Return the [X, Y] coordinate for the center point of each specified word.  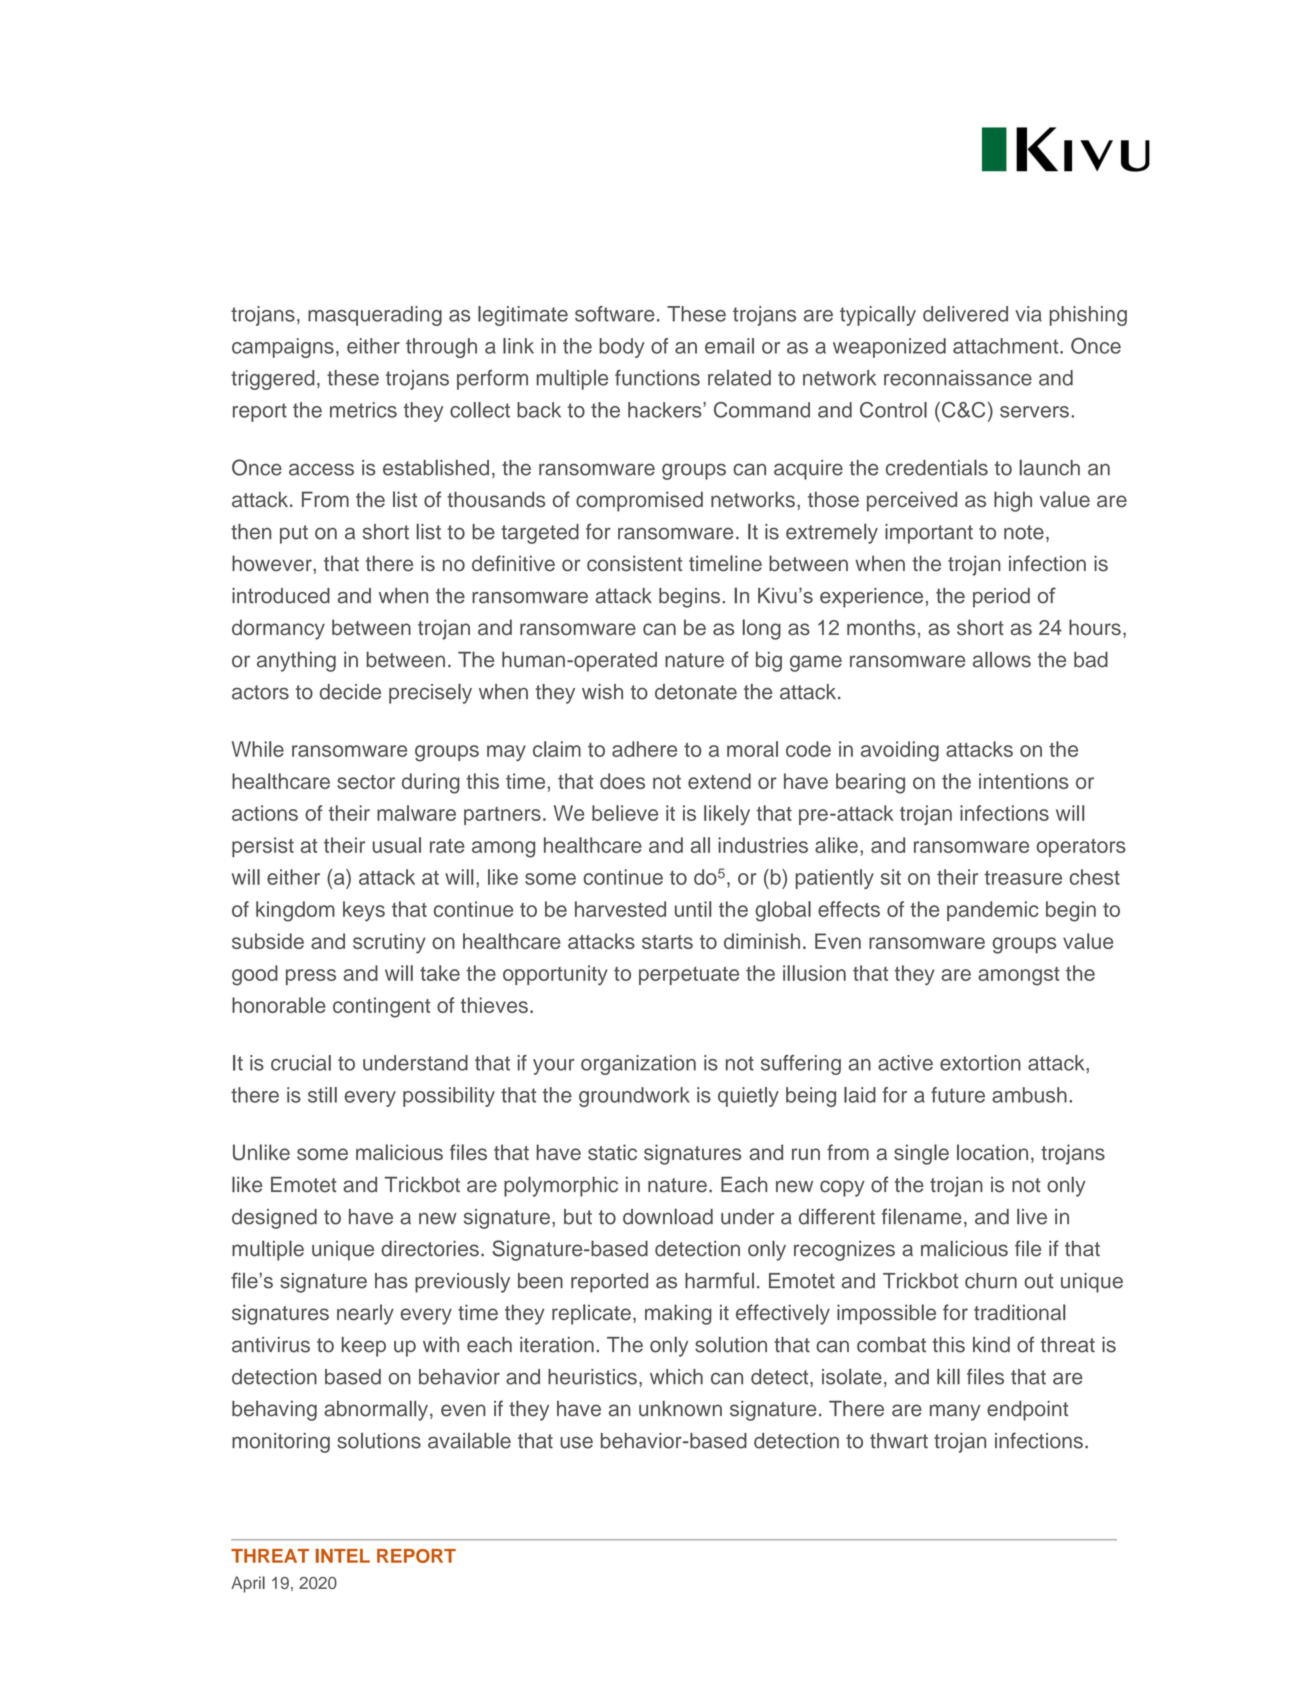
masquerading [375, 316]
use [576, 1442]
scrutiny [389, 943]
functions [657, 378]
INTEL [343, 1556]
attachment [1007, 346]
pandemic [993, 911]
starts [667, 942]
